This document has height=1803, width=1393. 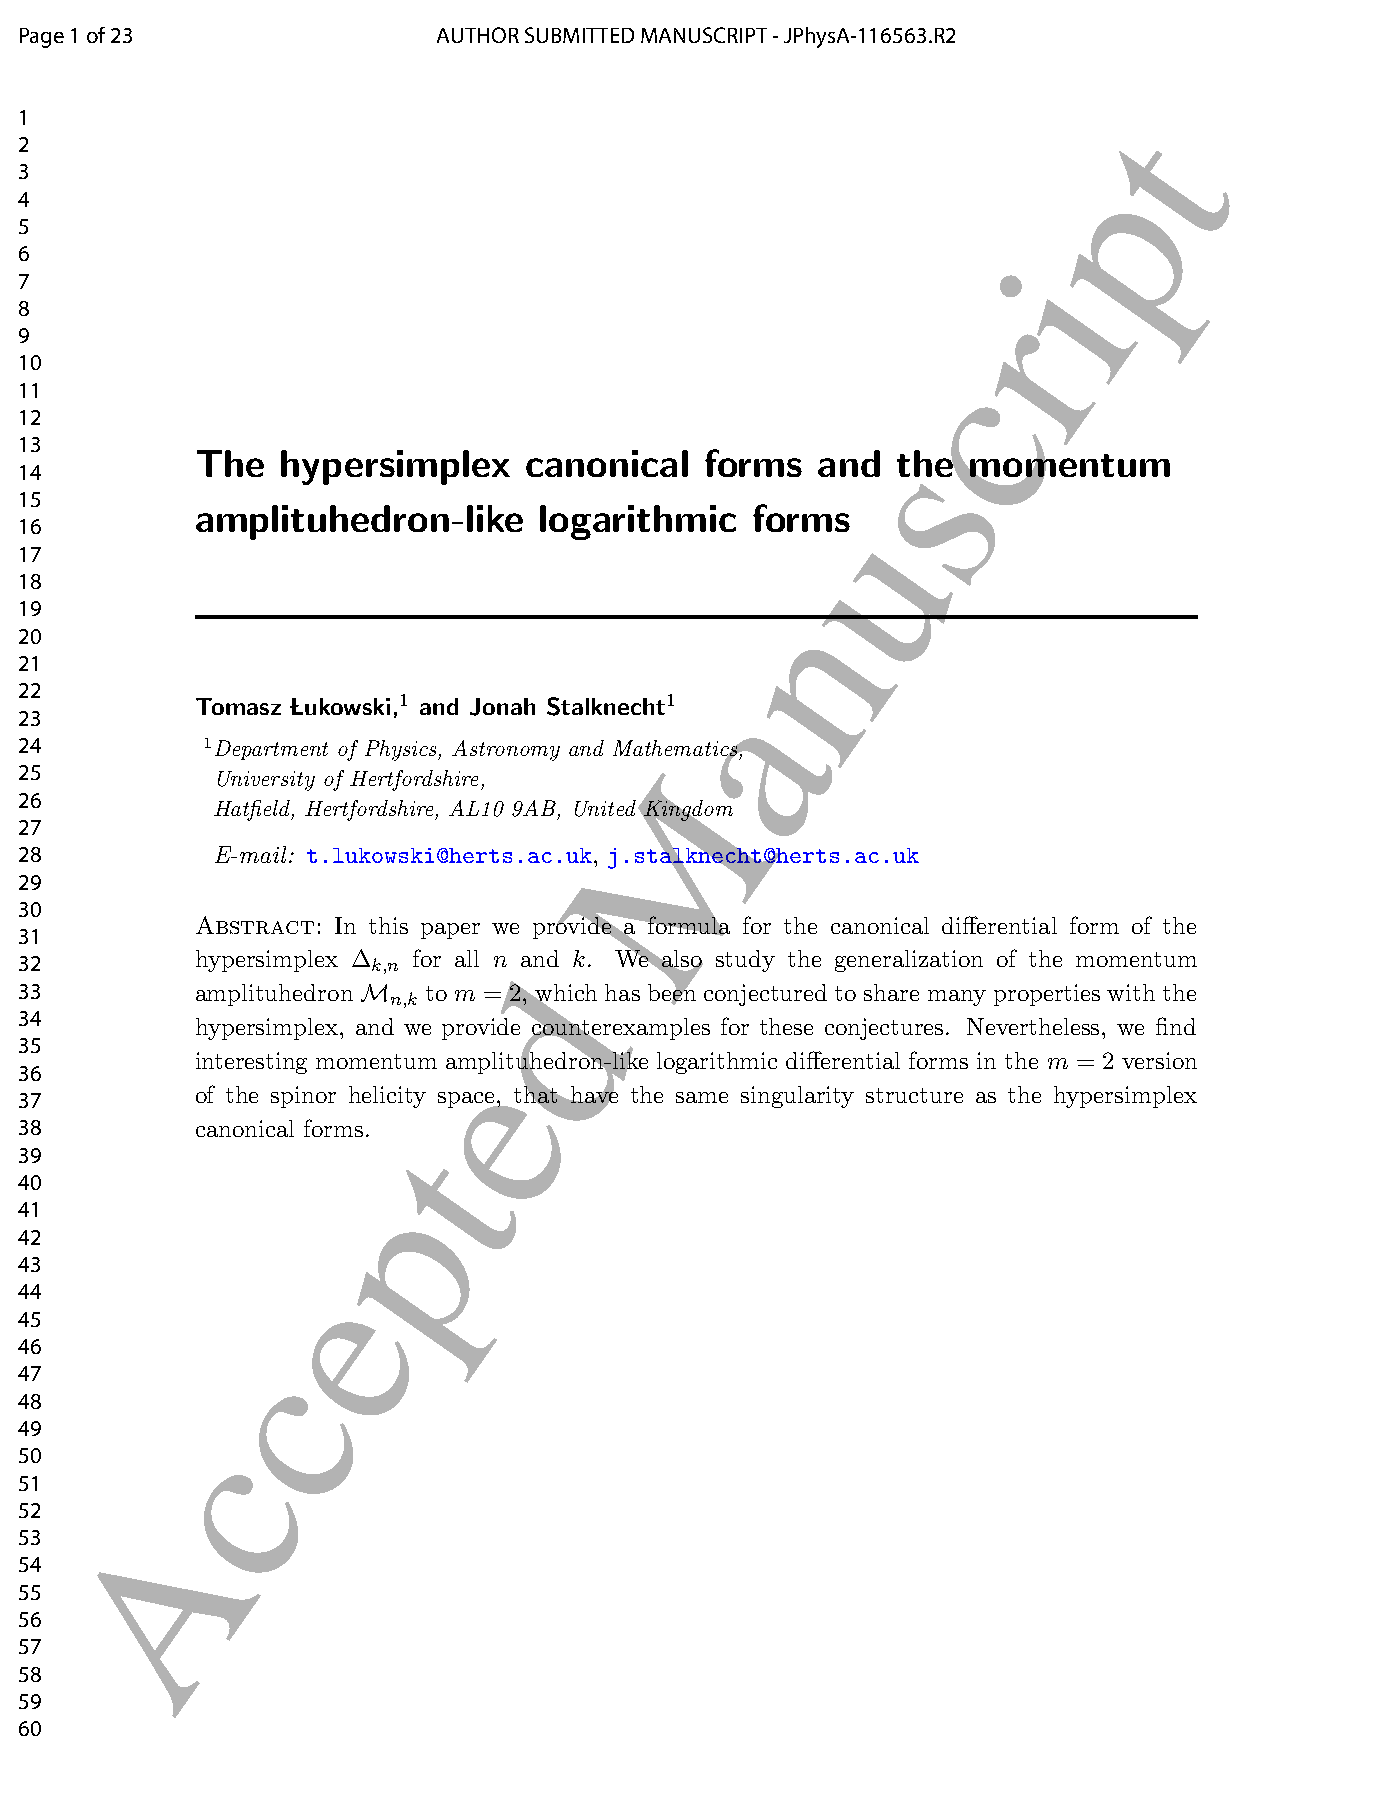 I want to click on Jonah, so click(x=502, y=707).
